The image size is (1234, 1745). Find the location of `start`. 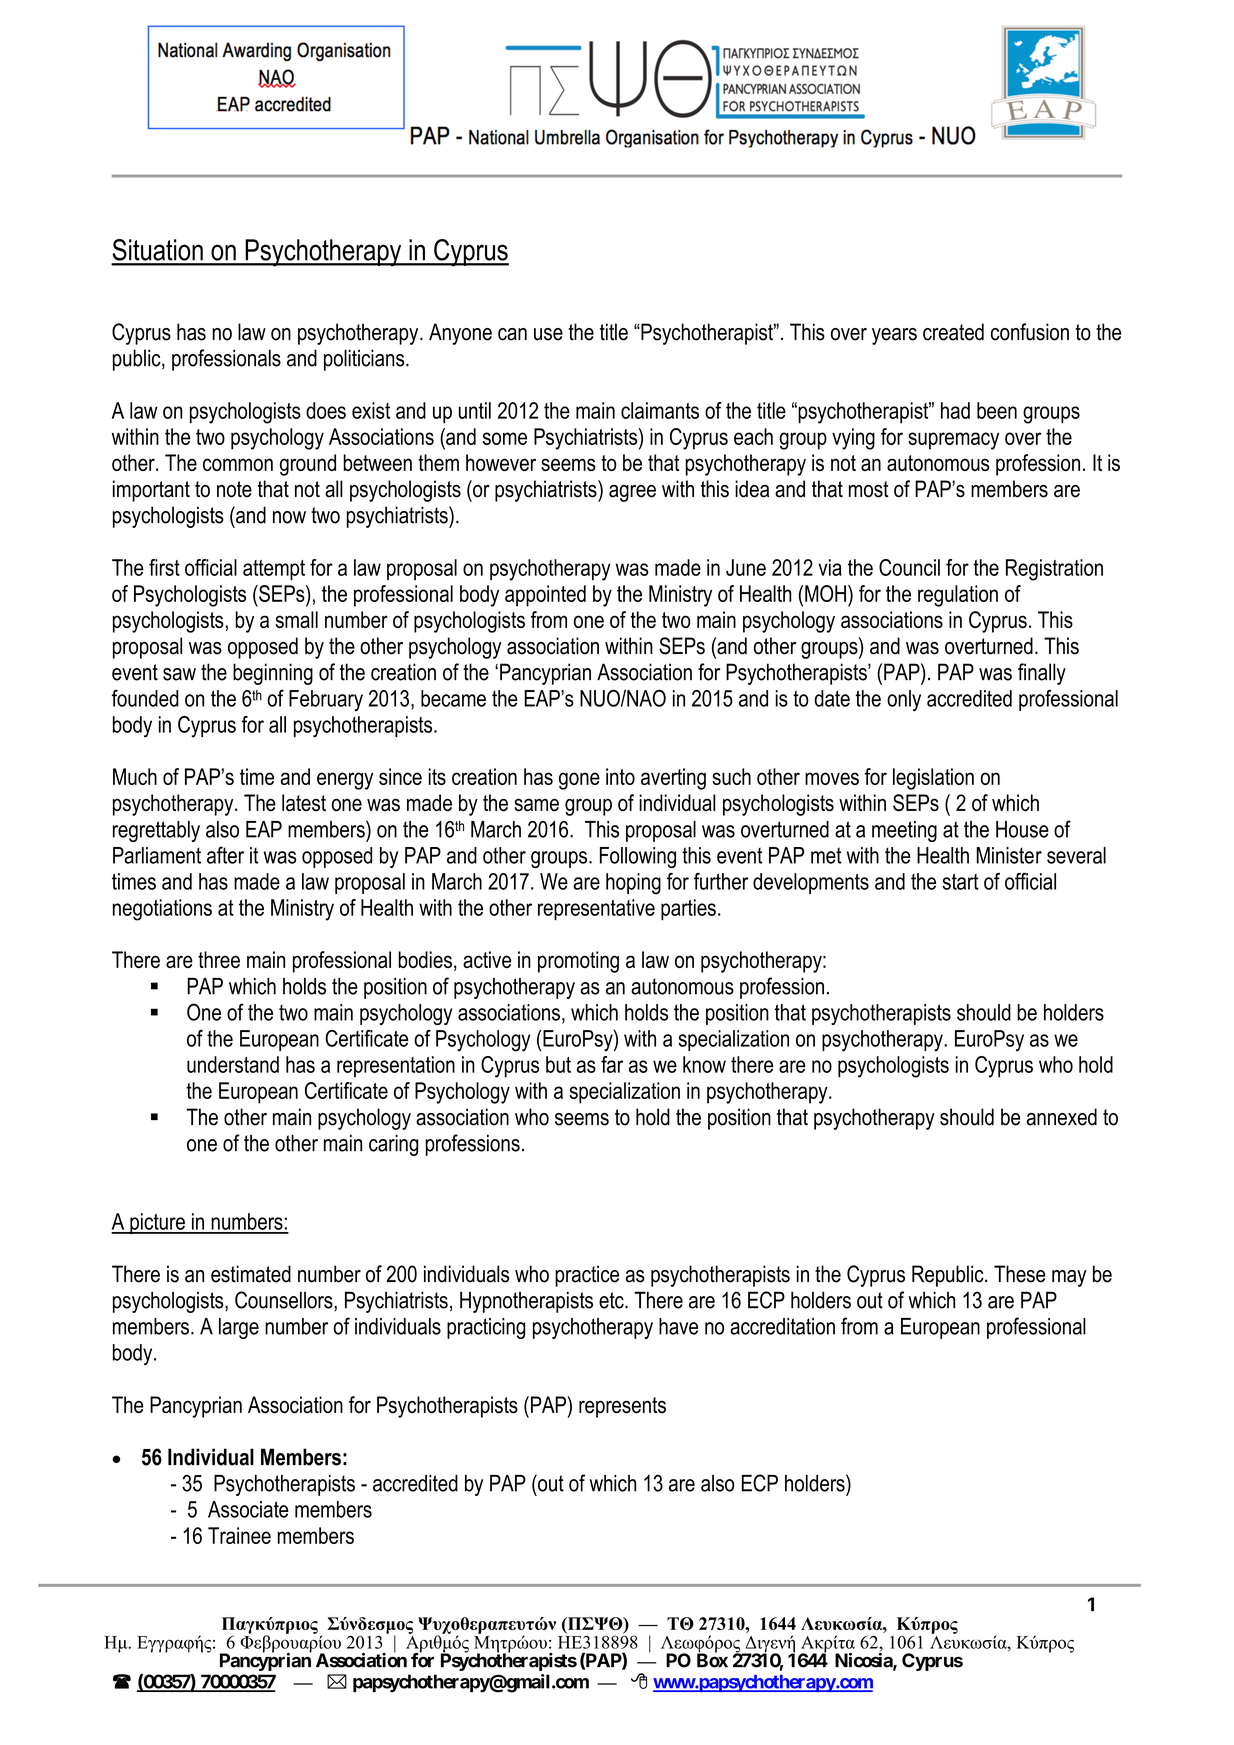

start is located at coordinates (961, 882).
